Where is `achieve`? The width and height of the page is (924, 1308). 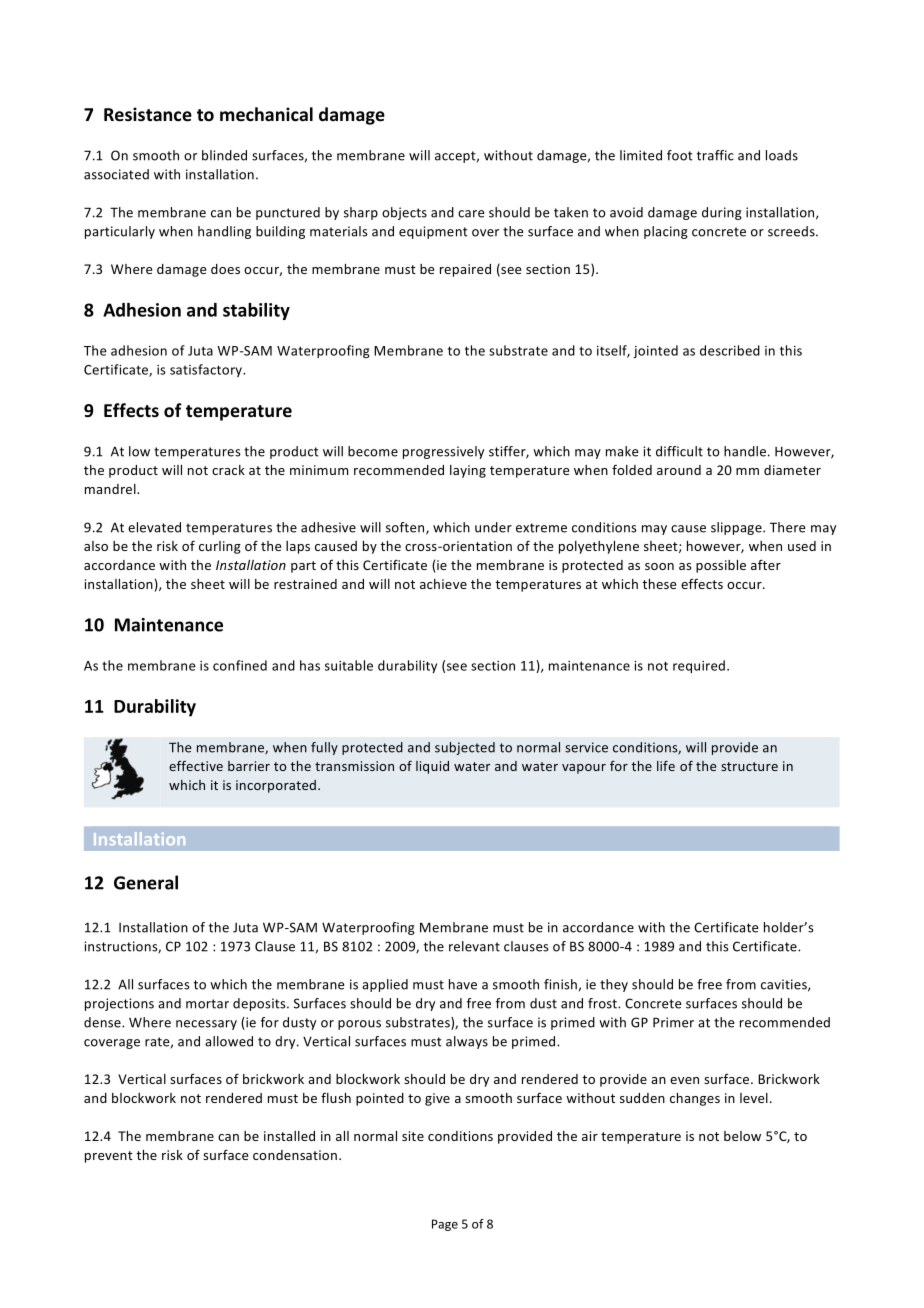
achieve is located at coordinates (443, 584).
